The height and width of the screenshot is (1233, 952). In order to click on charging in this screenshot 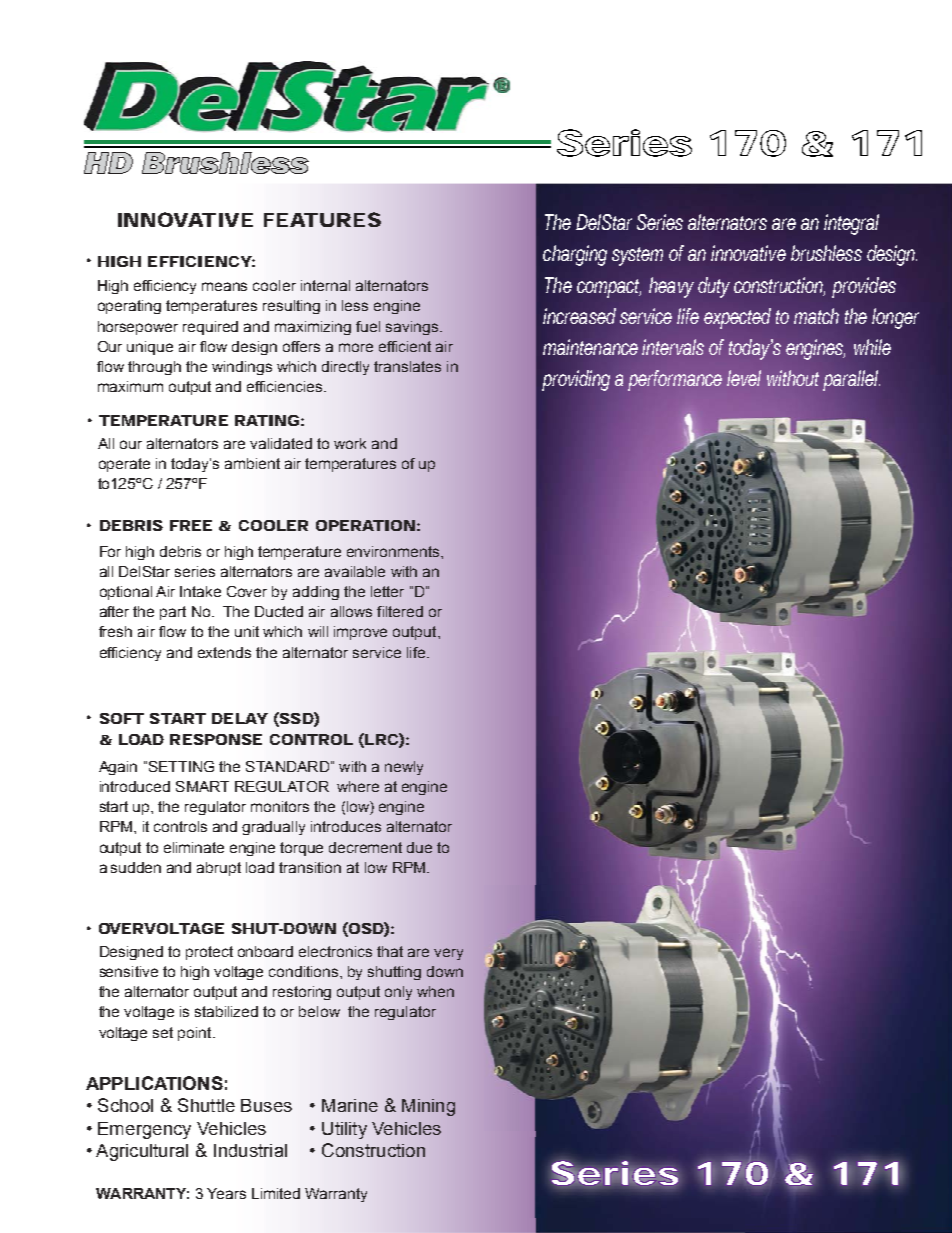, I will do `click(575, 255)`.
